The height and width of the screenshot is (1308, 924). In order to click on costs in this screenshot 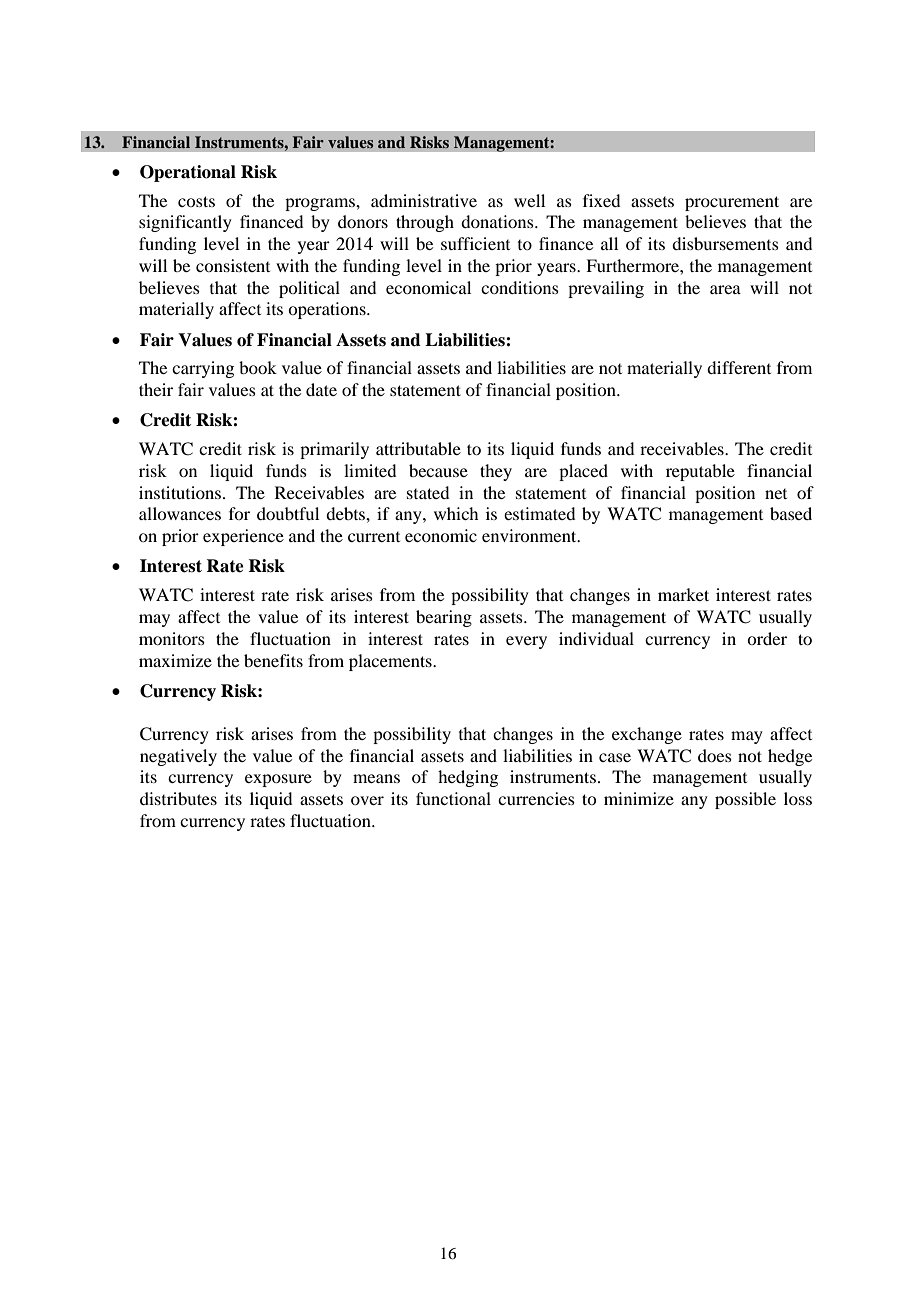, I will do `click(196, 201)`.
